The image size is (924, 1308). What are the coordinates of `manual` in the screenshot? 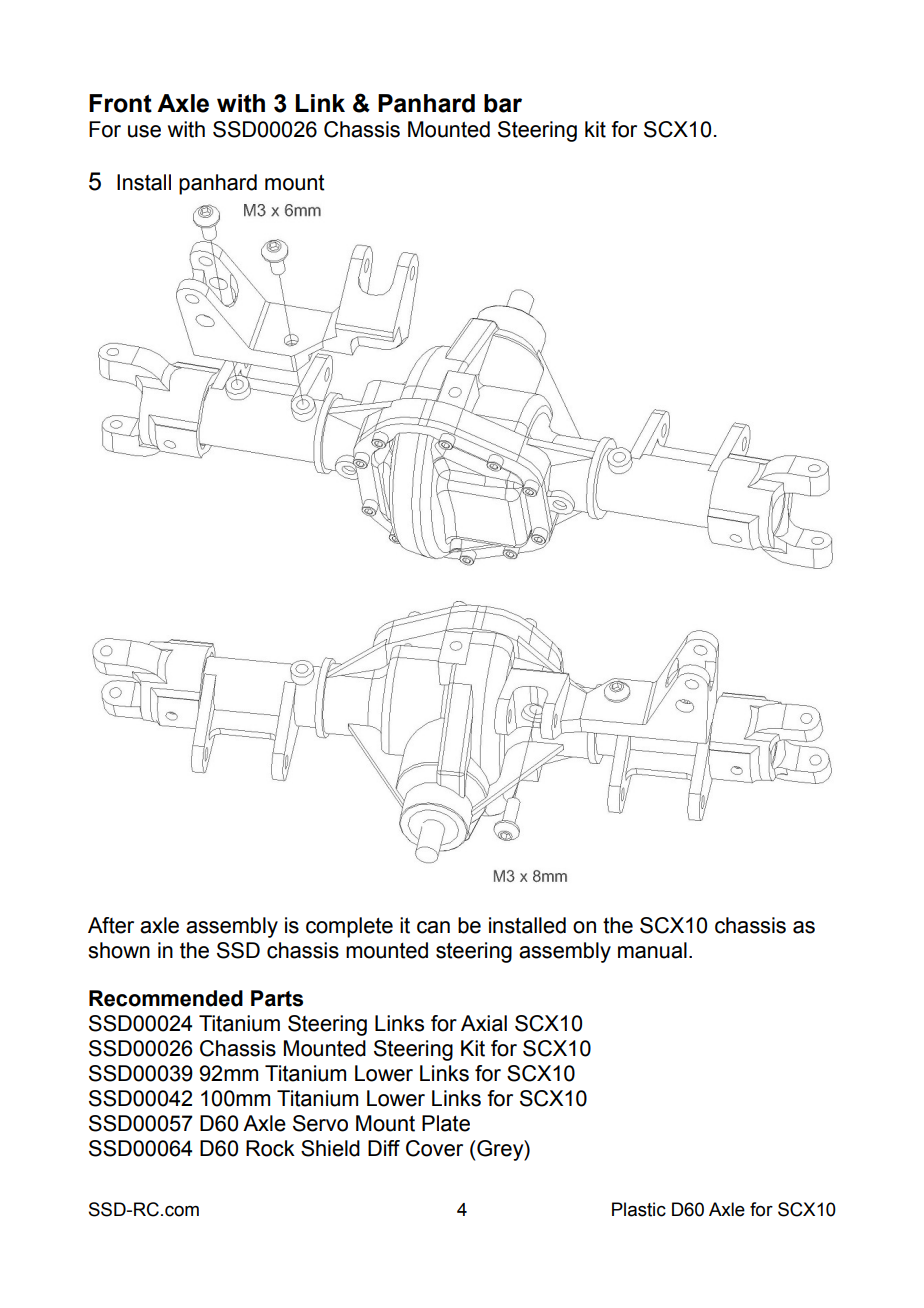 It's located at (652, 950).
